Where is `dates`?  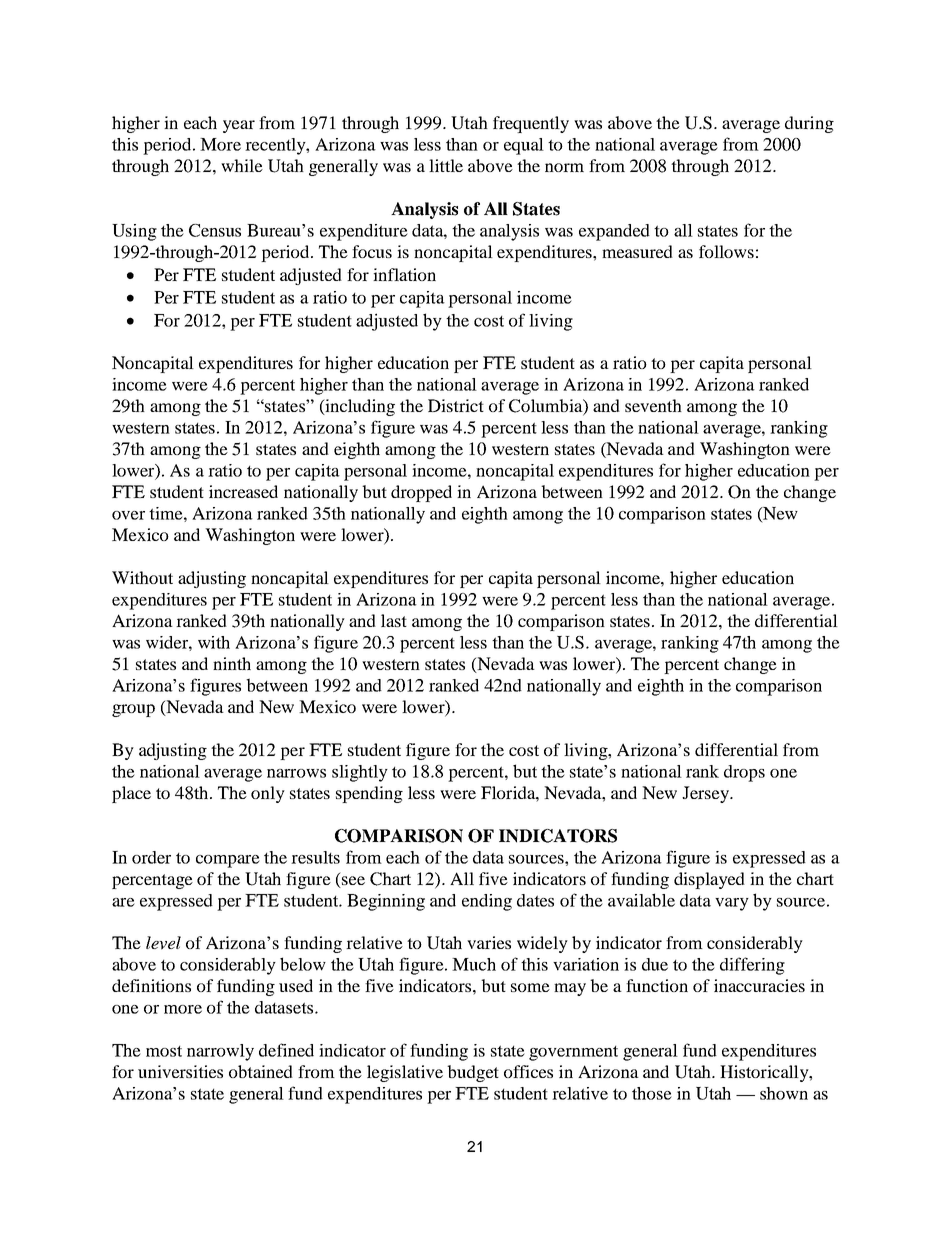
dates is located at coordinates (535, 900).
